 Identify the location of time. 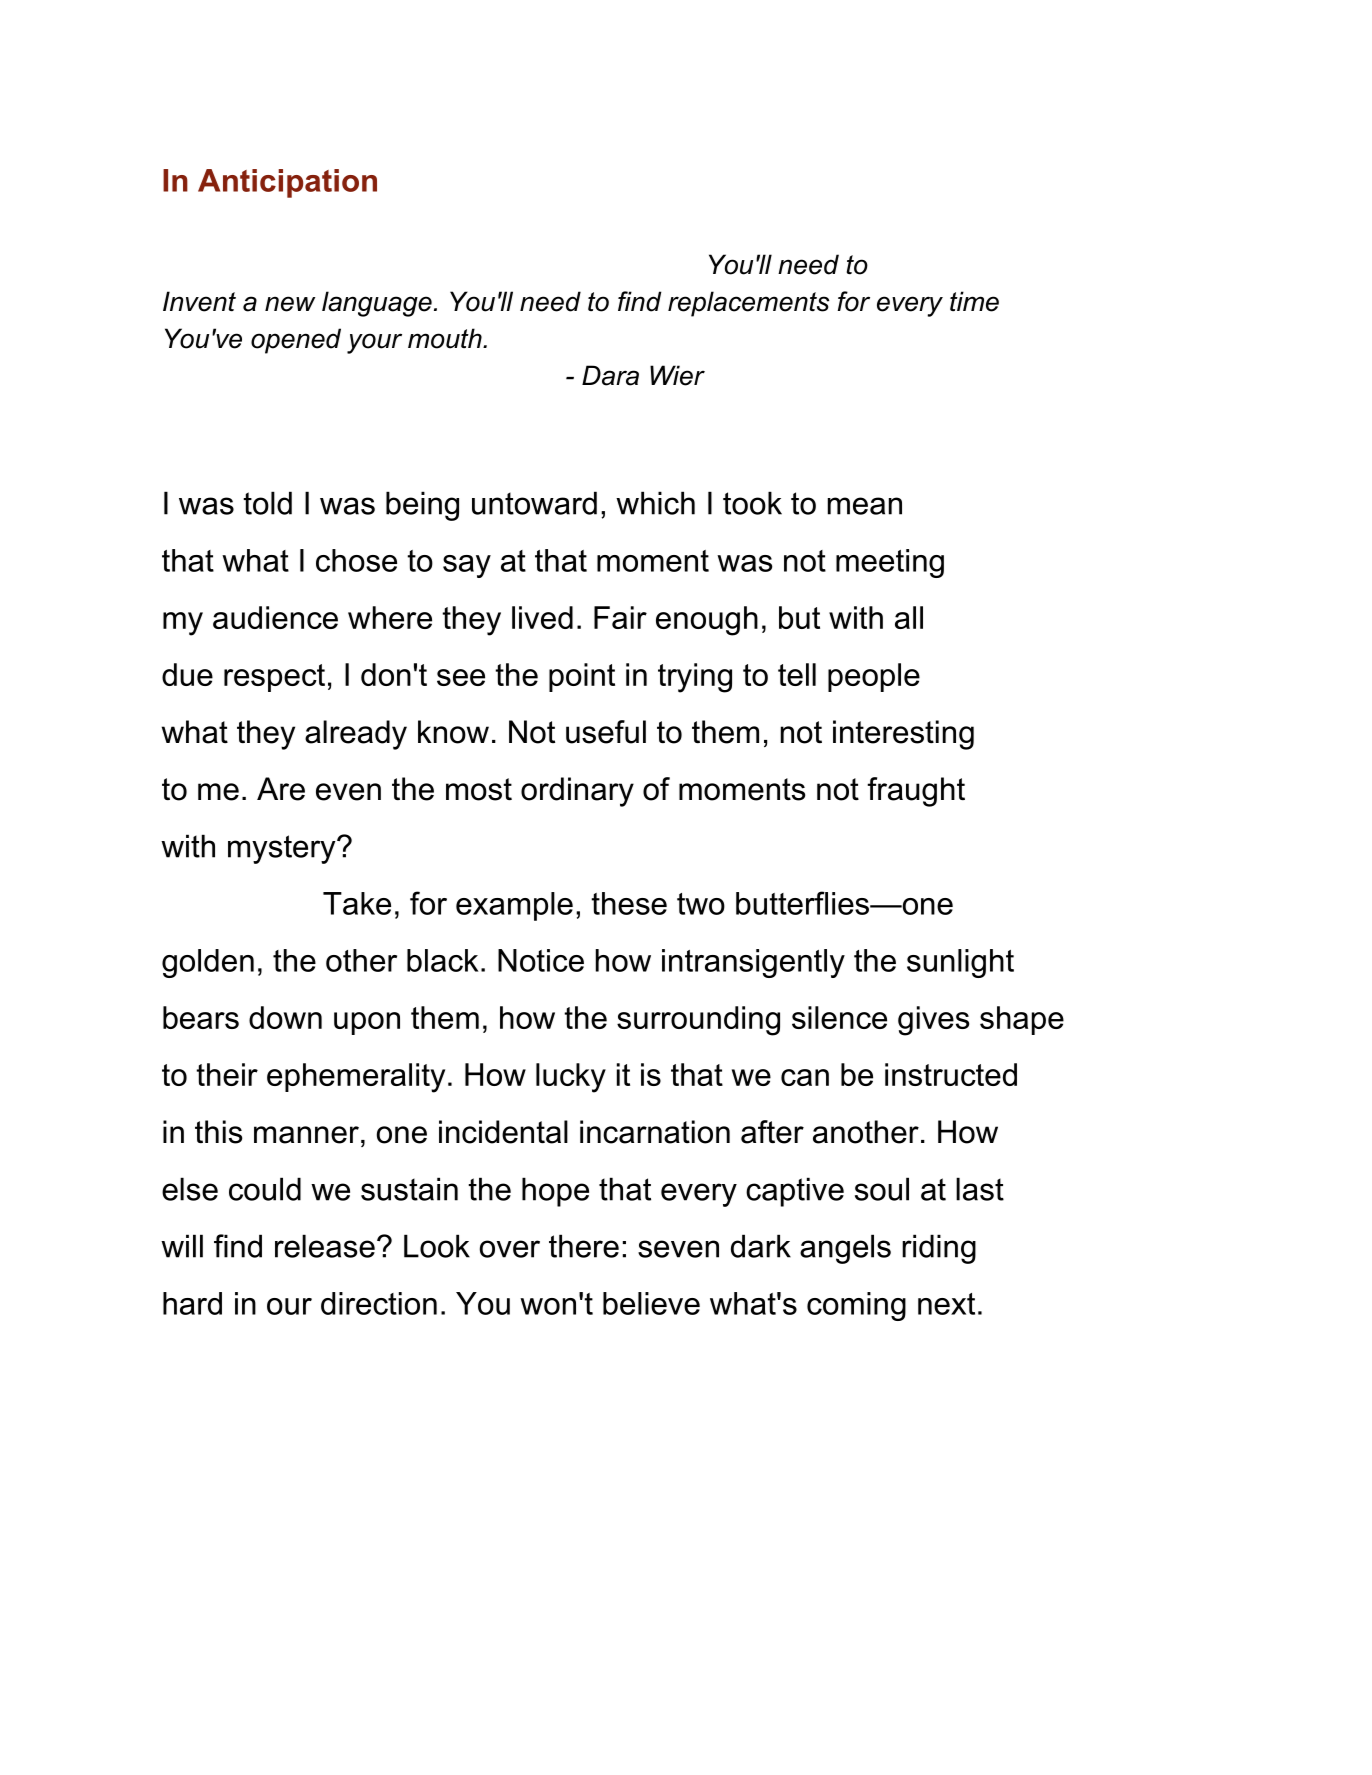
(974, 301).
